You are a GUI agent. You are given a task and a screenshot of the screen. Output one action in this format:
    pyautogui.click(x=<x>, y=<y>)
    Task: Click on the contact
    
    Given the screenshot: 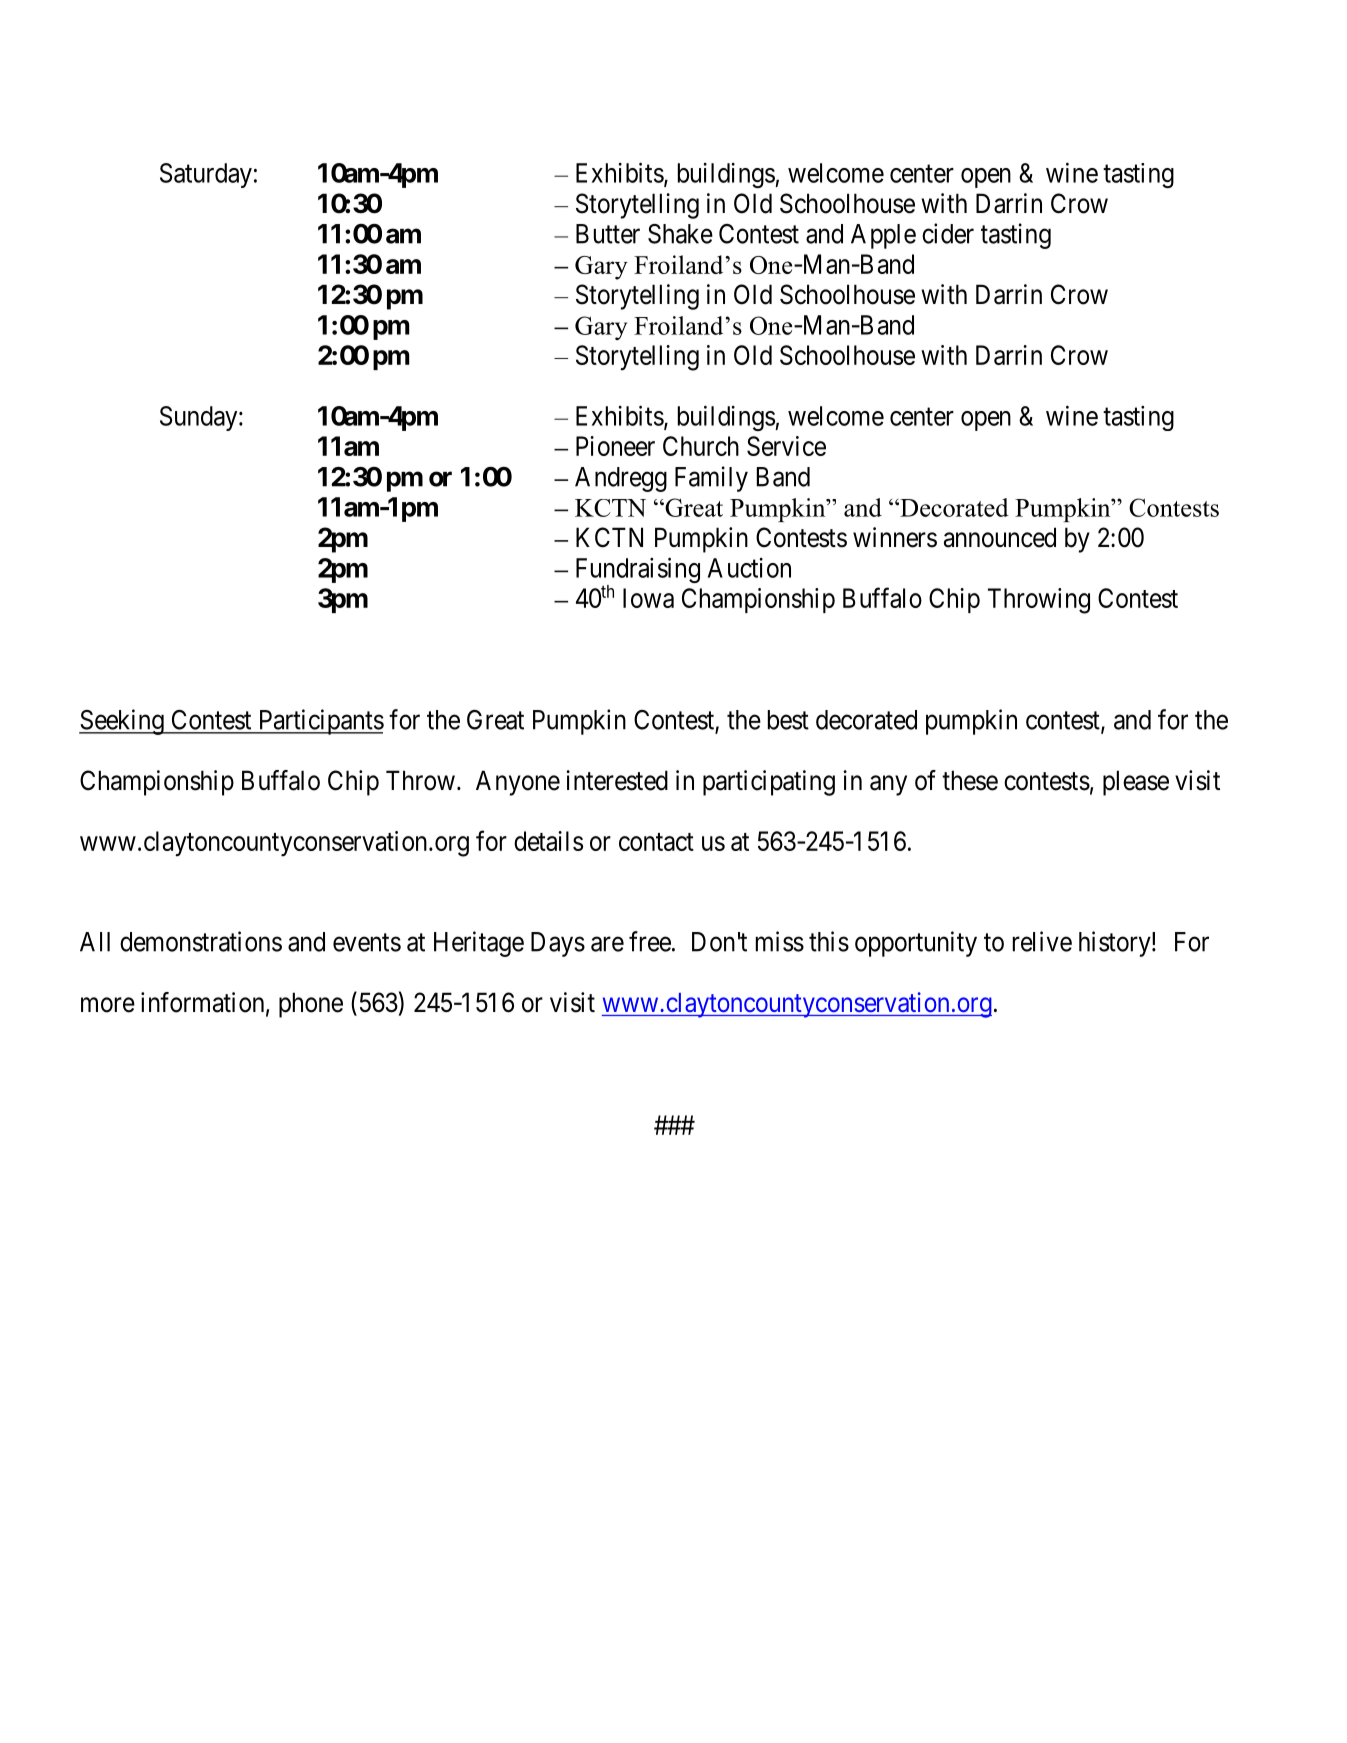 What is the action you would take?
    pyautogui.click(x=656, y=842)
